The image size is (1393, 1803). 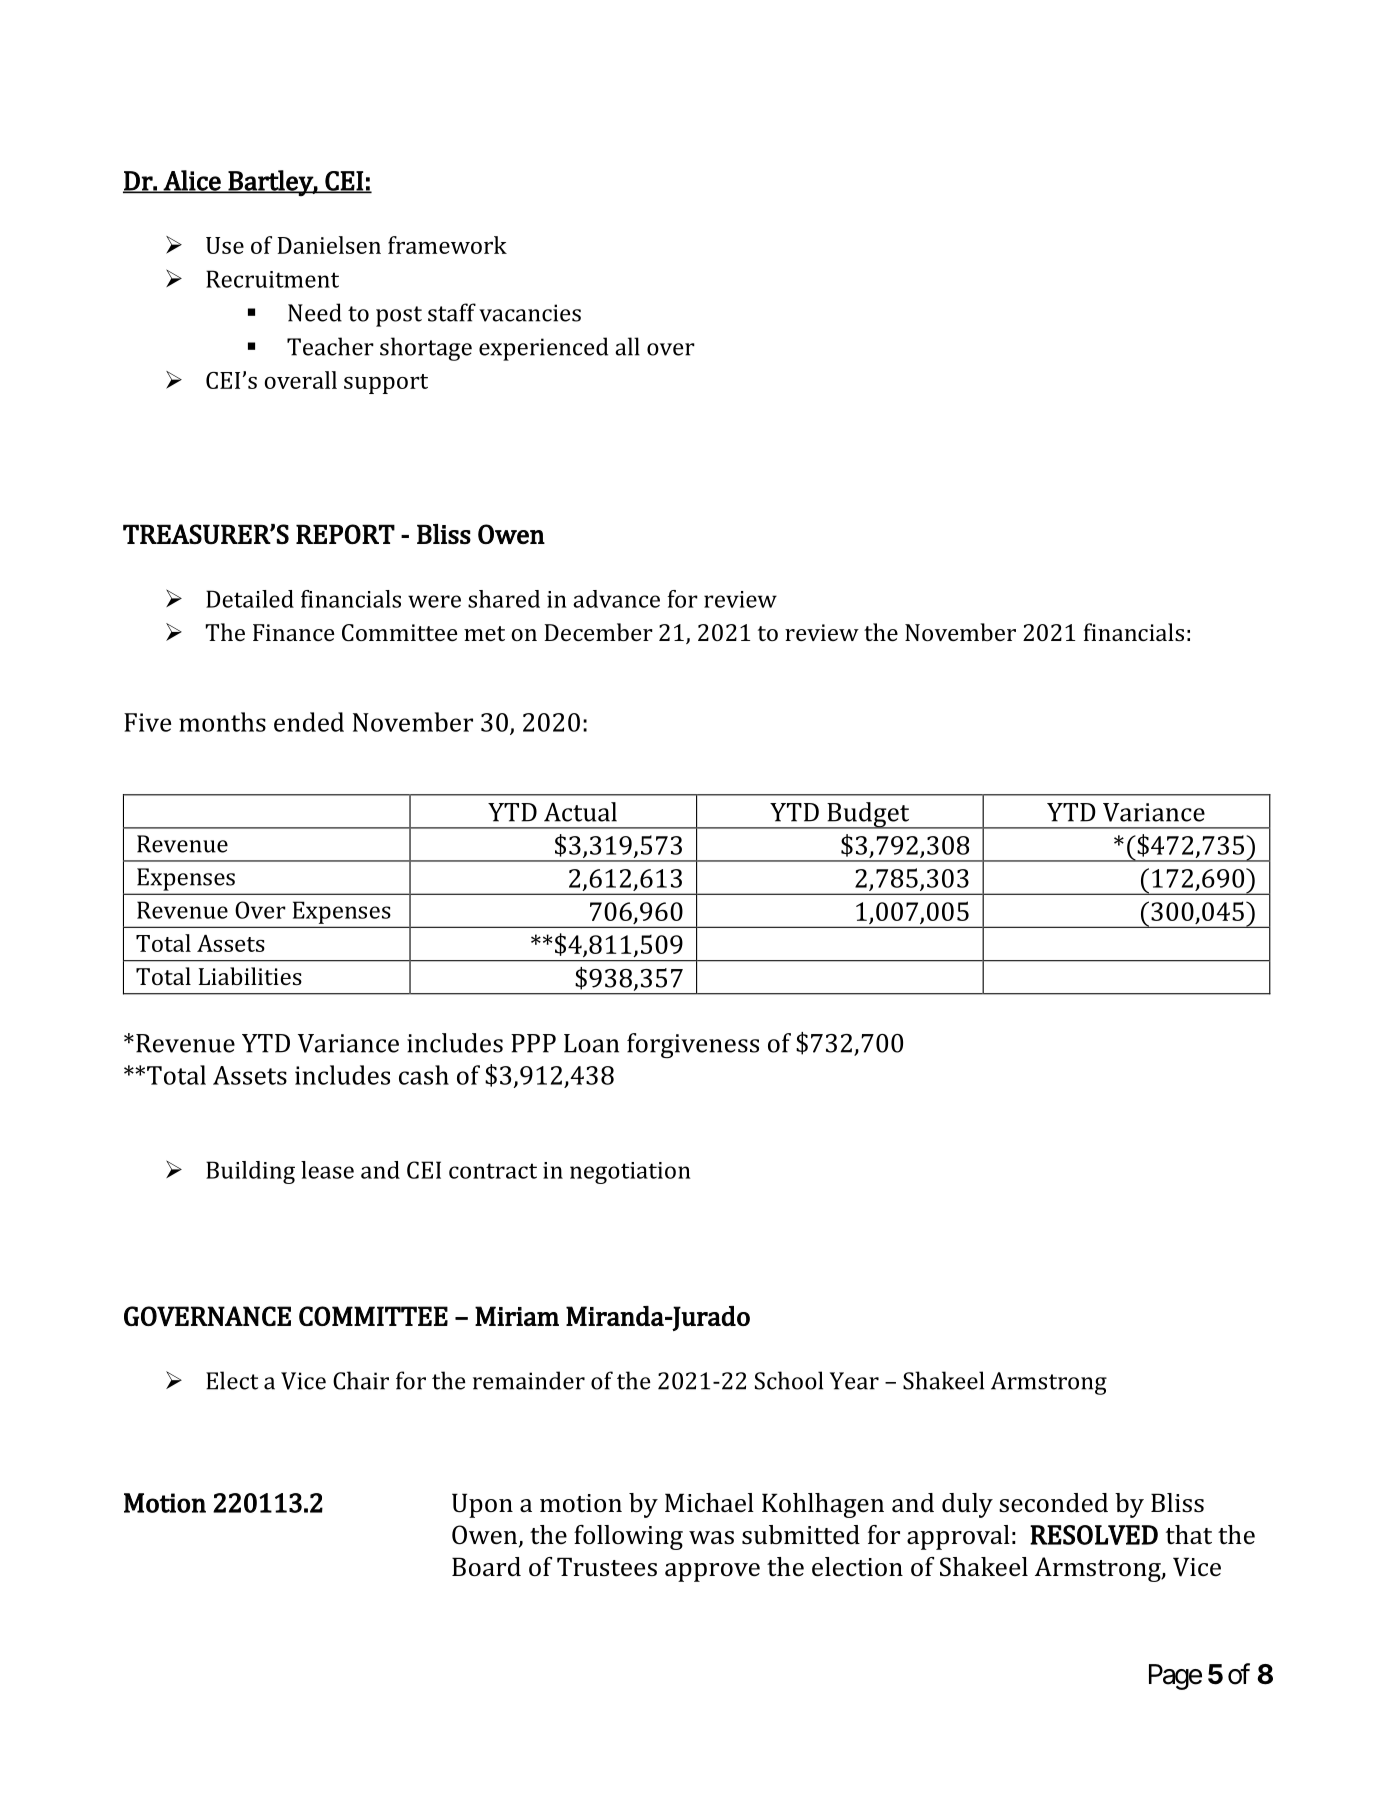 What do you see at coordinates (250, 976) in the screenshot?
I see `Liabilities` at bounding box center [250, 976].
